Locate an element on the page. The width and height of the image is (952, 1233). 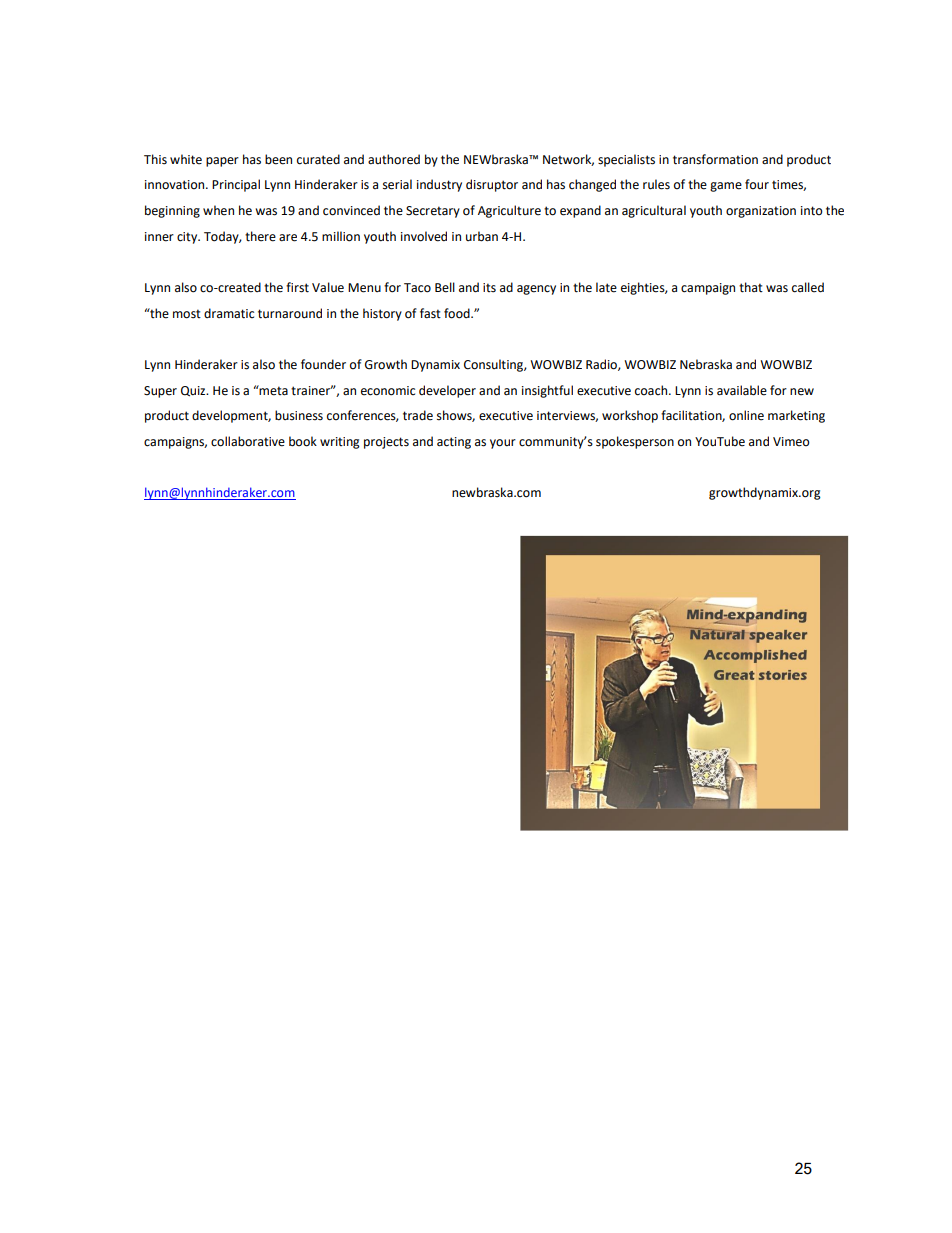
developer is located at coordinates (447, 391).
